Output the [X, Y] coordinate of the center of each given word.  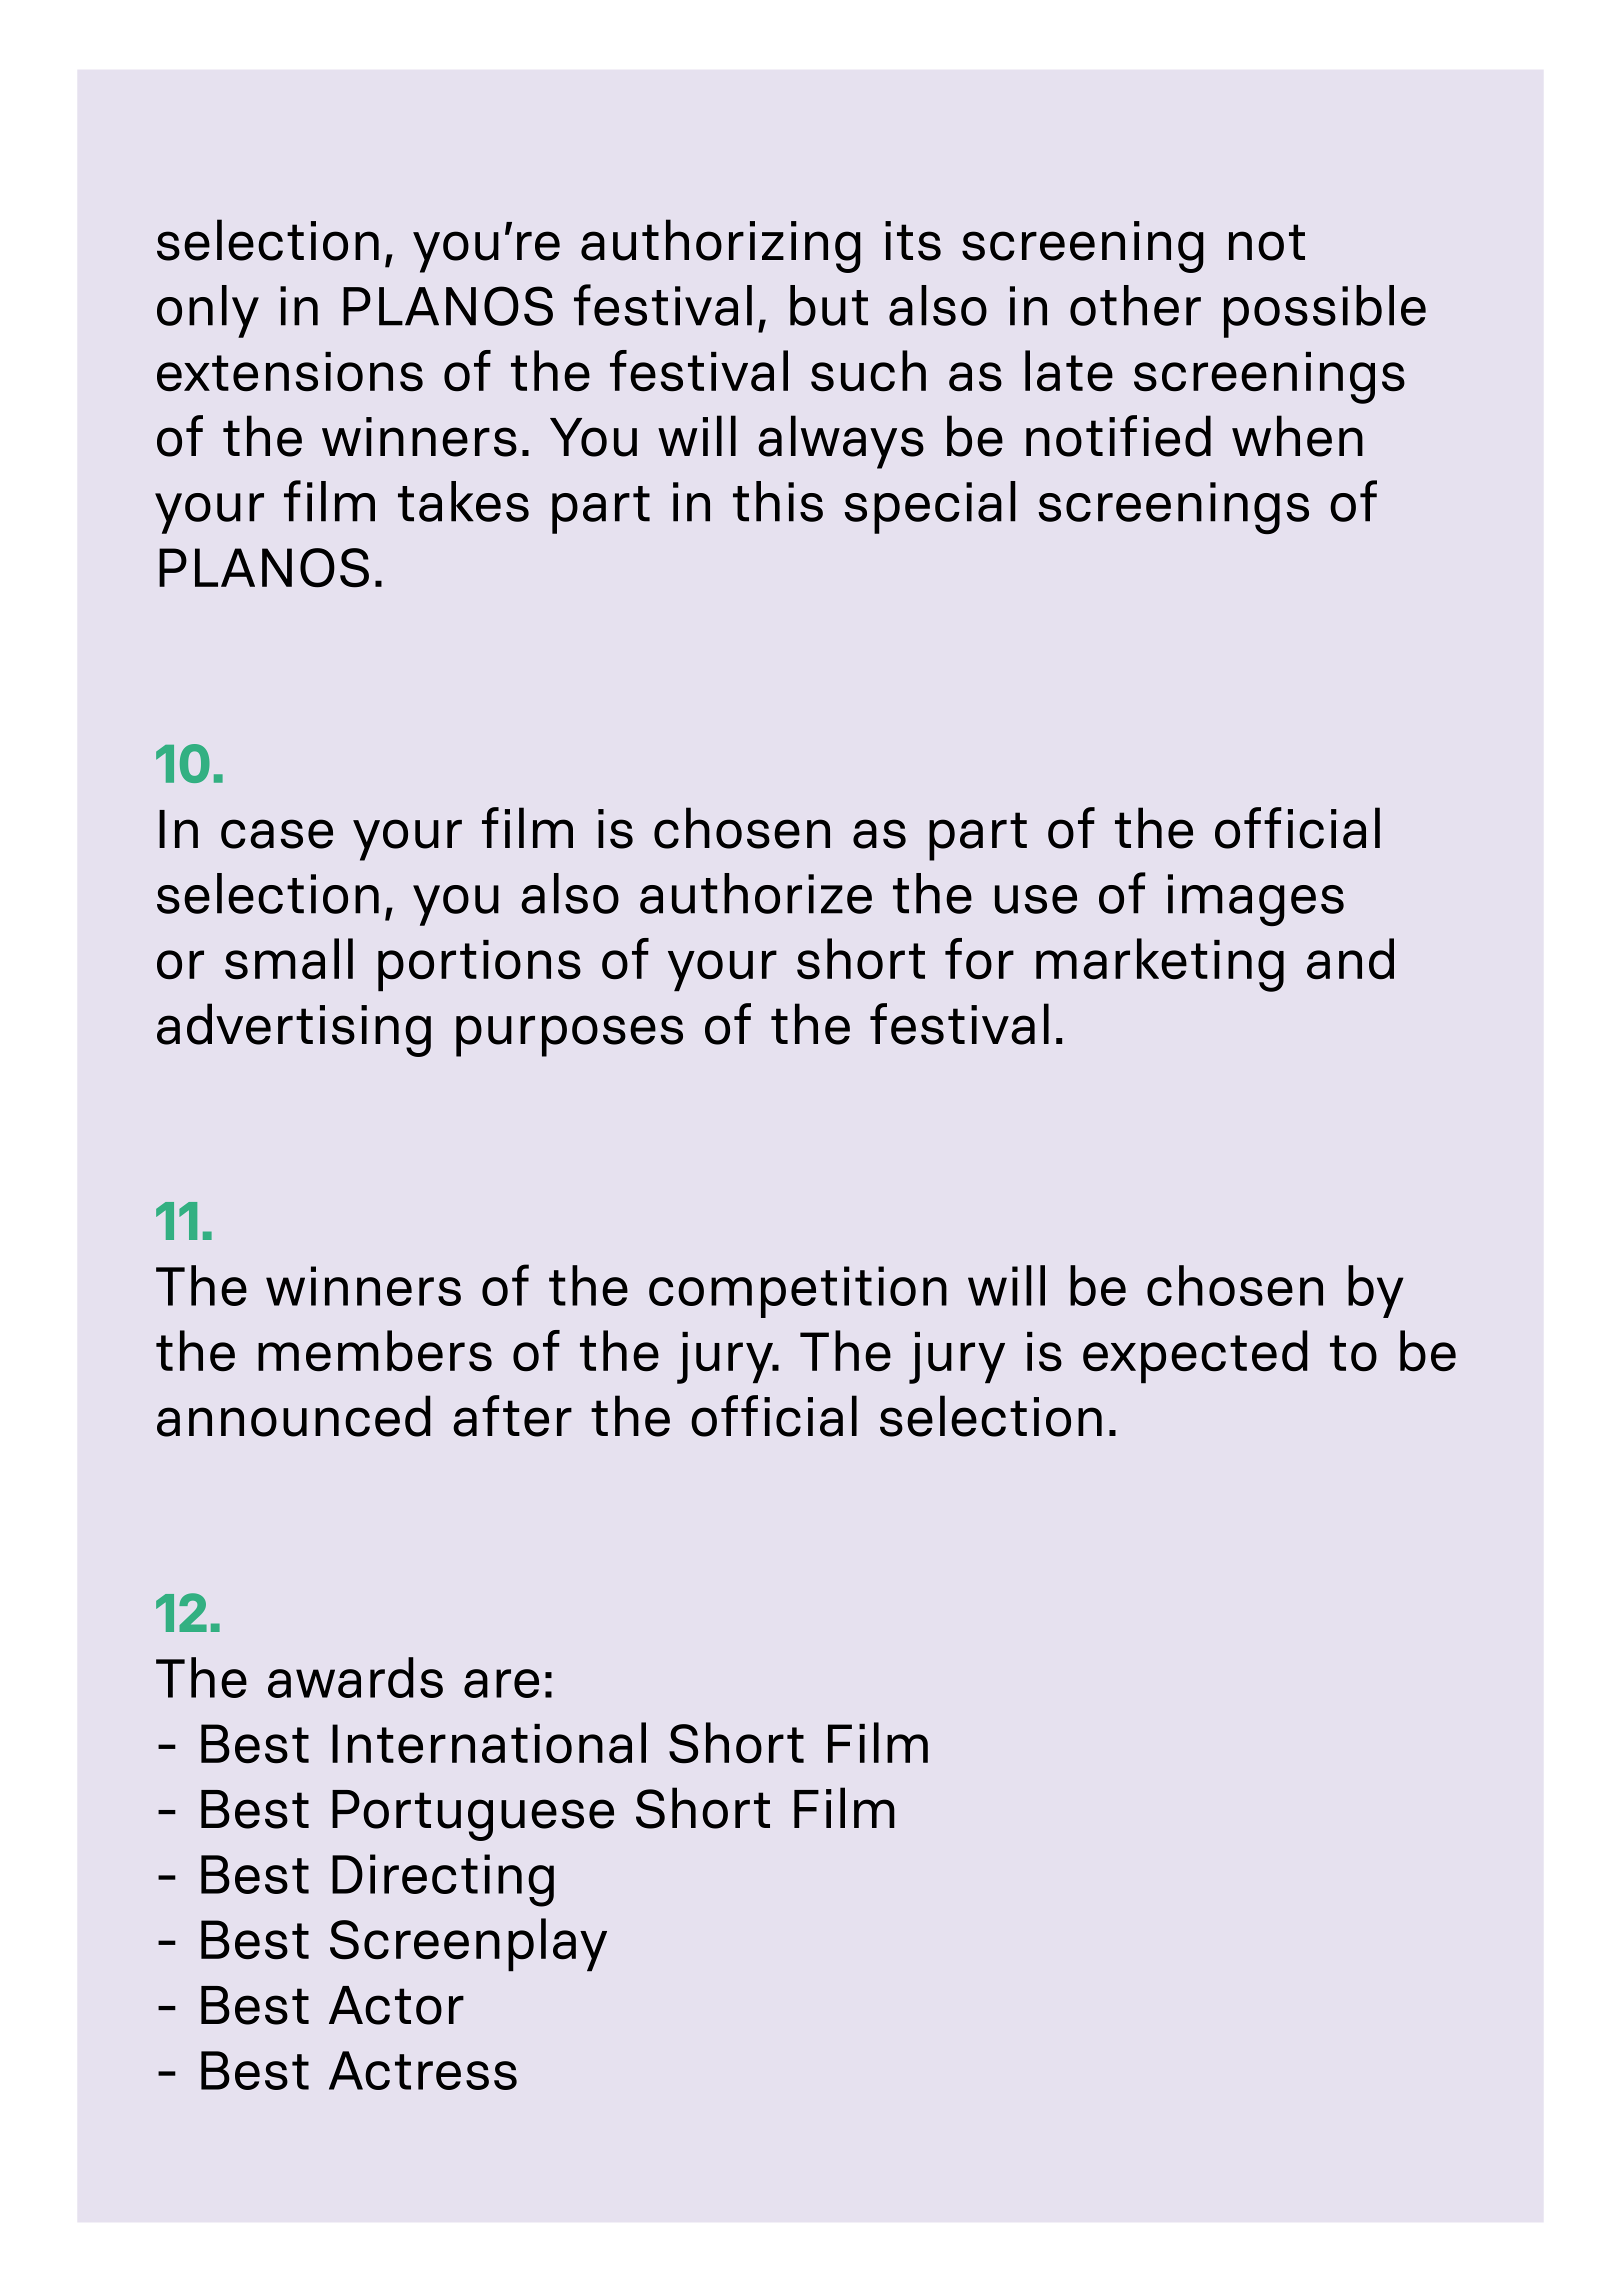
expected [1195, 1357]
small [289, 959]
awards [355, 1677]
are [501, 1683]
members [375, 1351]
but [829, 305]
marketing [1160, 965]
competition [798, 1292]
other [1135, 305]
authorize [756, 893]
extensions [290, 372]
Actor [396, 2005]
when [1297, 436]
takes [463, 501]
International [489, 1743]
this [778, 501]
